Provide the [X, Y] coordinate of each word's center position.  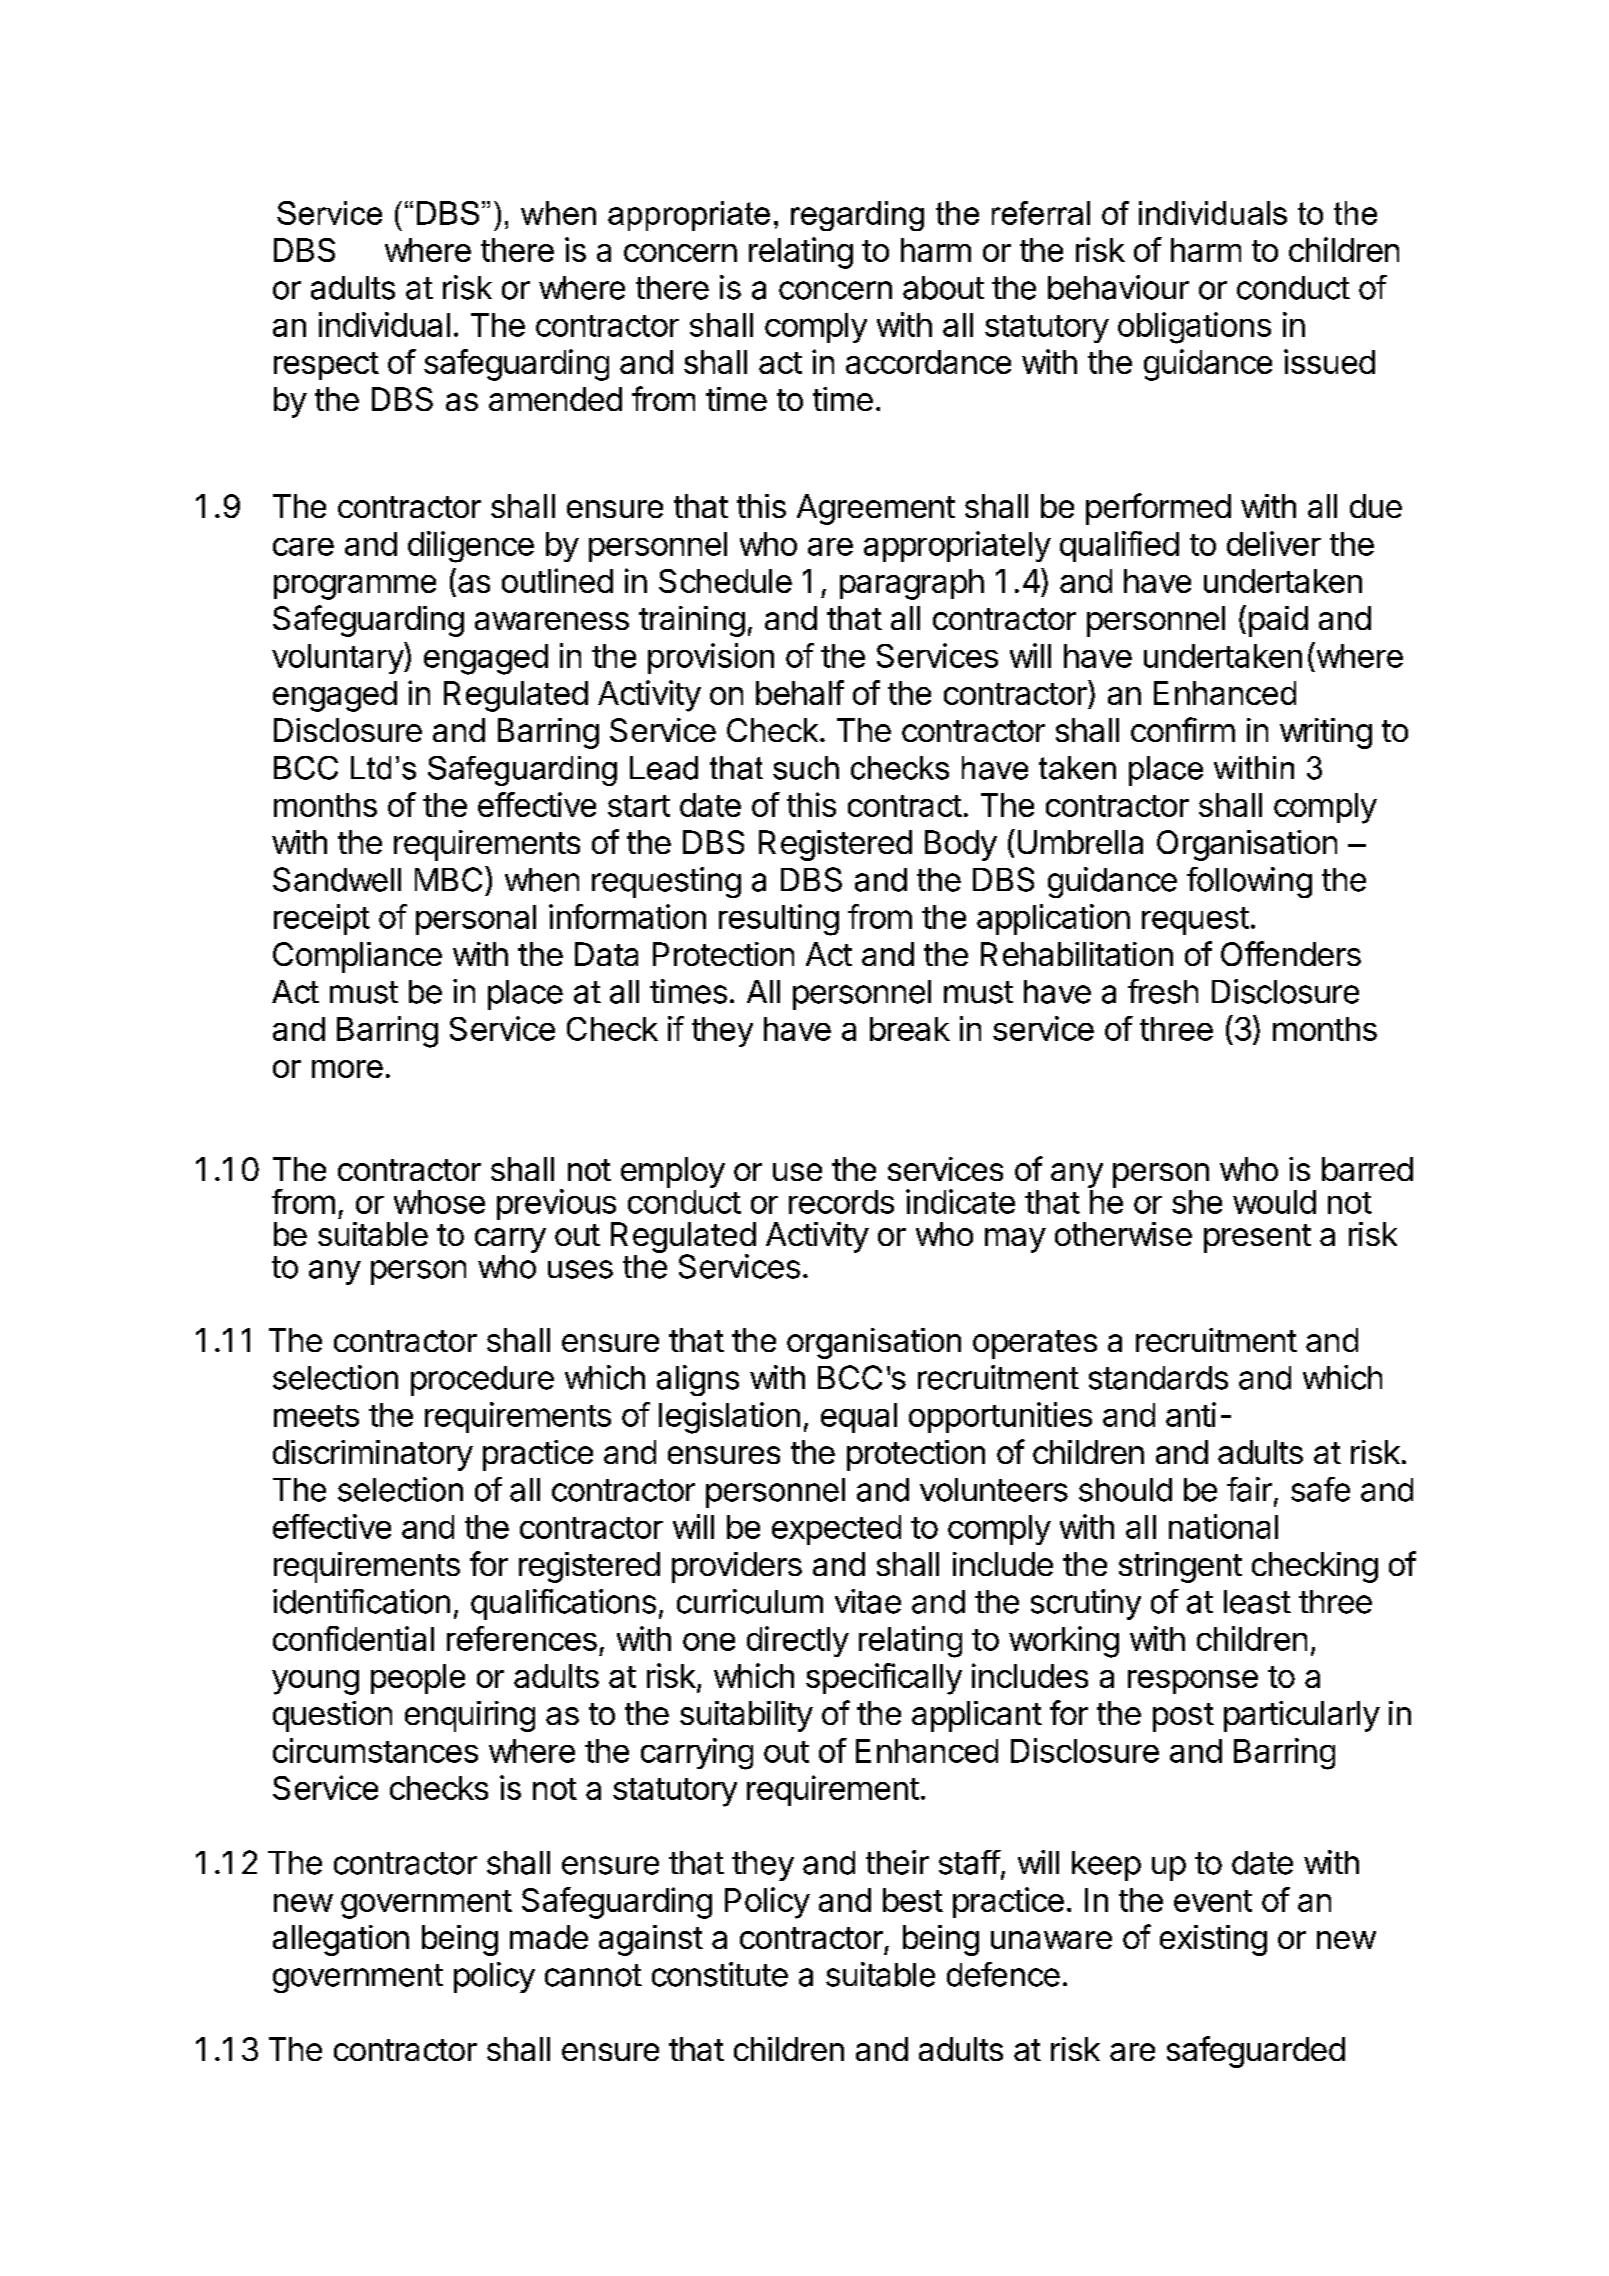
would [1274, 1202]
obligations [1194, 328]
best [913, 1900]
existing [1213, 1940]
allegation [341, 1940]
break [910, 1029]
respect [326, 366]
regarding [857, 216]
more [347, 1069]
